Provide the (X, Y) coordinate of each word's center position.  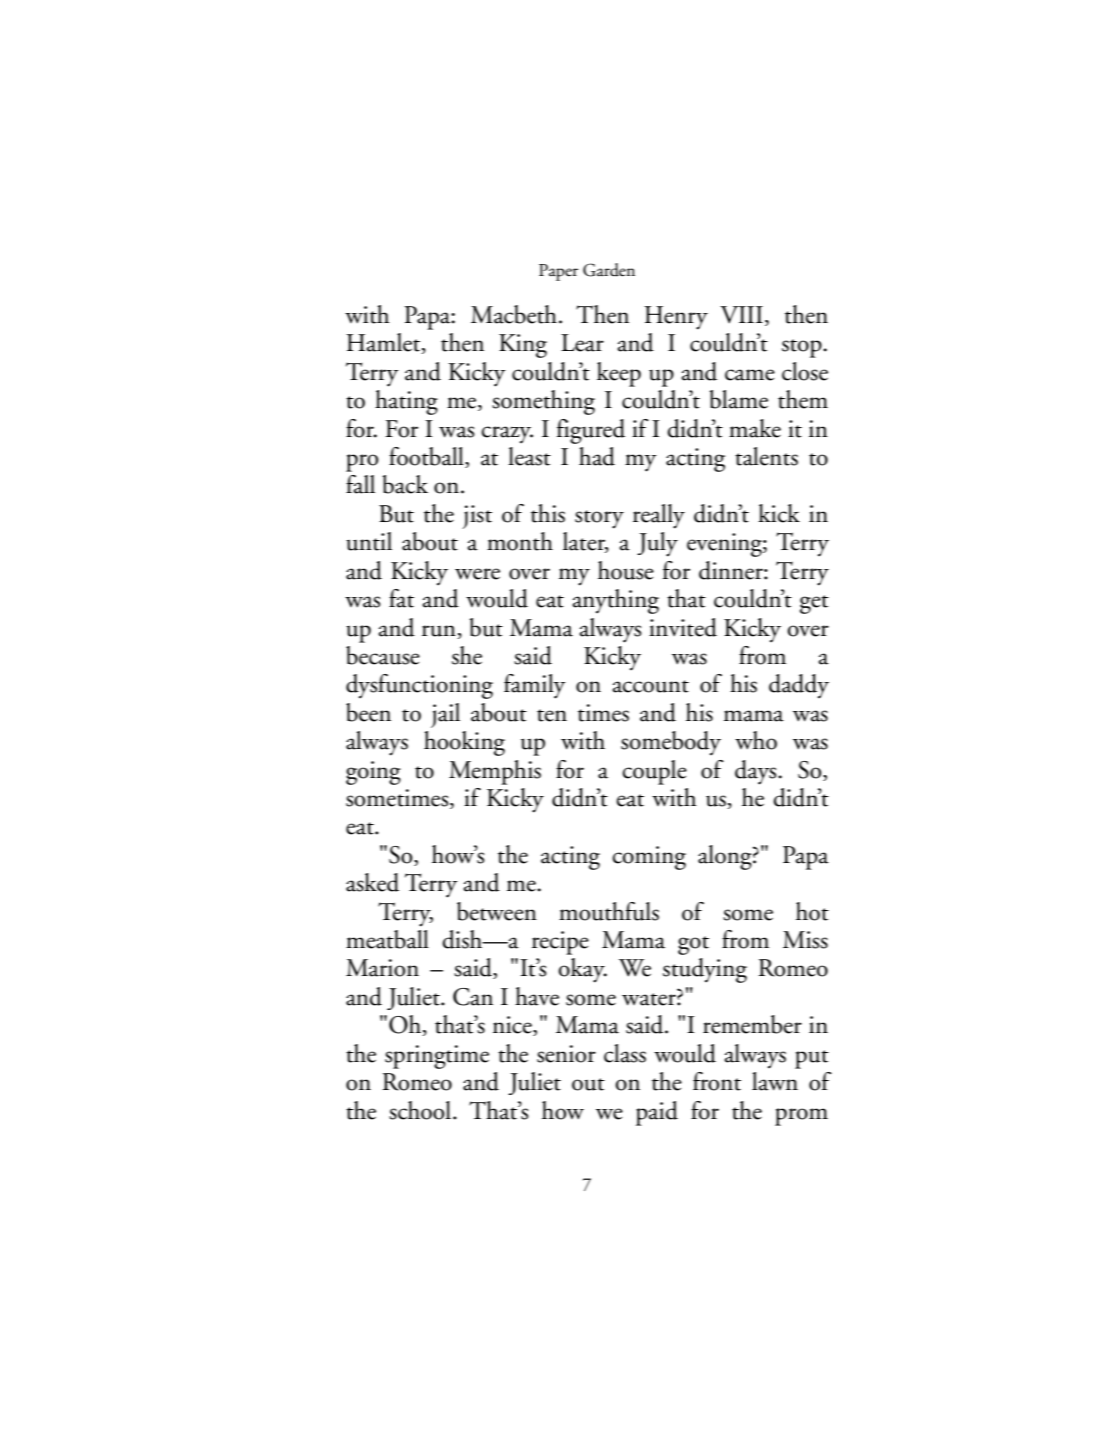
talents (766, 456)
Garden (609, 270)
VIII (741, 315)
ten (552, 715)
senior (566, 1054)
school (421, 1110)
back (405, 484)
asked (372, 882)
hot (812, 911)
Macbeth (514, 314)
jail (445, 715)
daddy (799, 686)
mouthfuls (609, 911)
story (599, 519)
